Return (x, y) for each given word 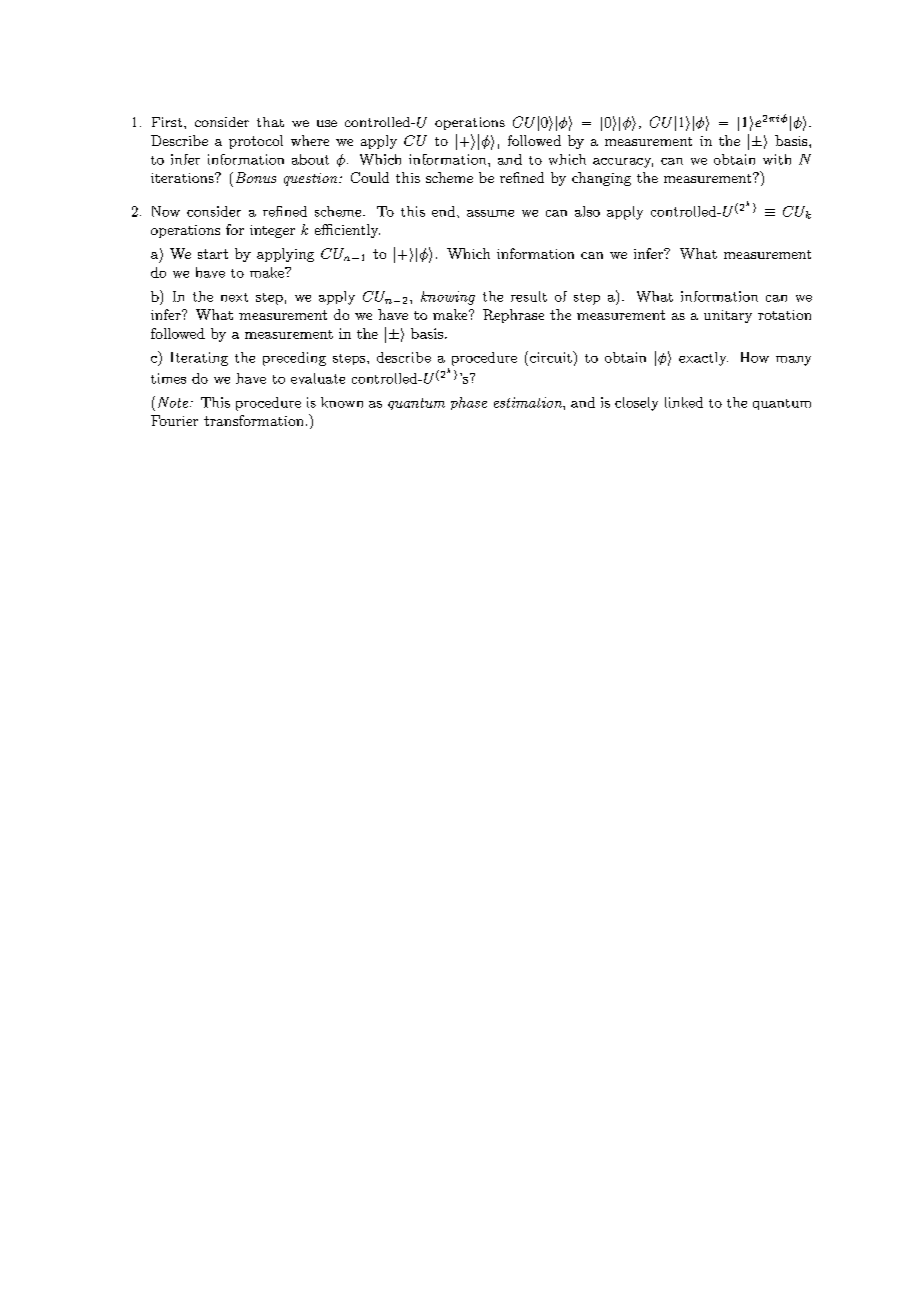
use (327, 123)
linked (684, 402)
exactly (703, 359)
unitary (728, 316)
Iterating (199, 359)
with (777, 159)
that (270, 122)
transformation (253, 420)
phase (469, 403)
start (213, 254)
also (587, 211)
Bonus (256, 177)
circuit (550, 357)
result (529, 296)
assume (490, 213)
